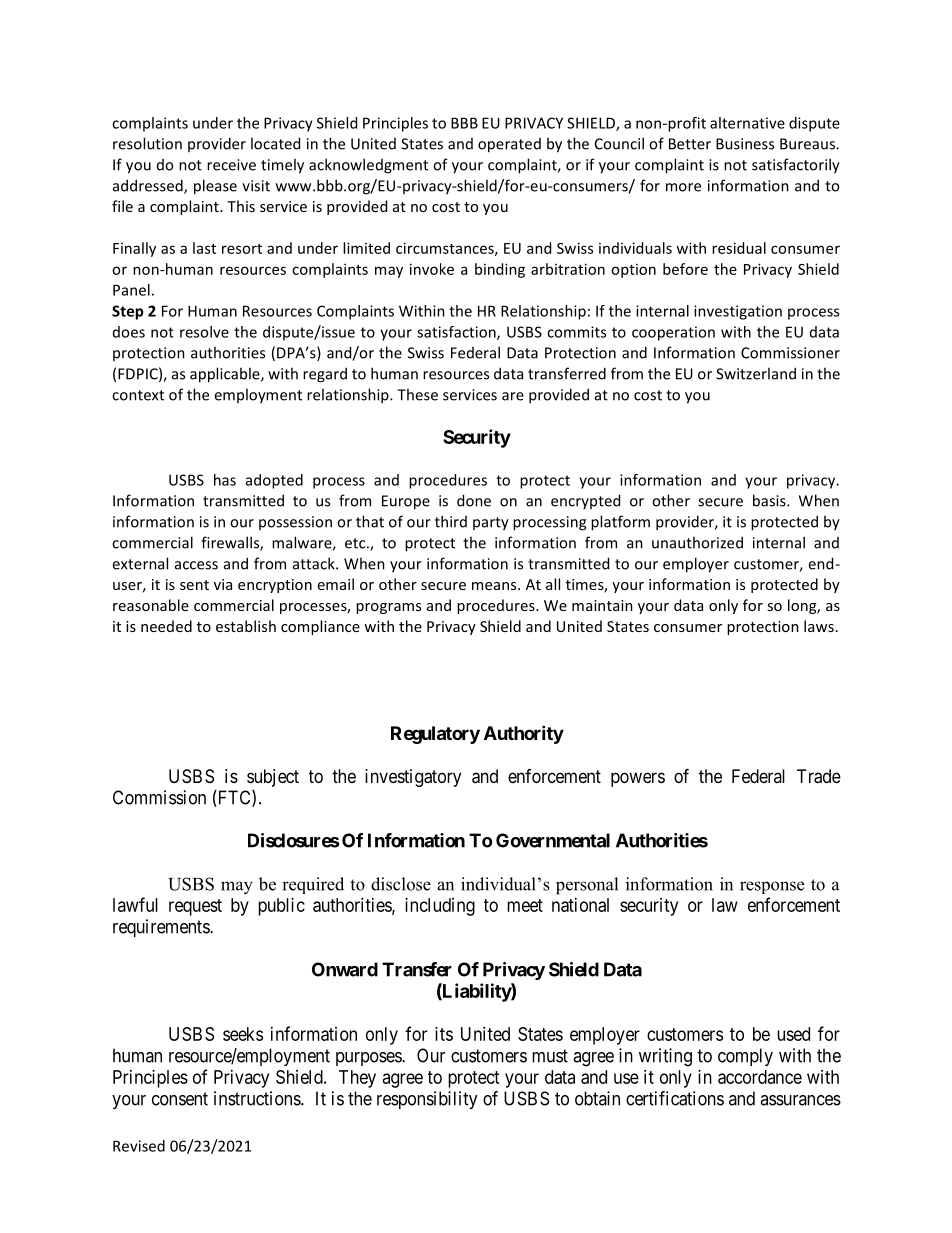 Image resolution: width=952 pixels, height=1233 pixels. Describe the element at coordinates (166, 626) in the screenshot. I see `needed` at that location.
